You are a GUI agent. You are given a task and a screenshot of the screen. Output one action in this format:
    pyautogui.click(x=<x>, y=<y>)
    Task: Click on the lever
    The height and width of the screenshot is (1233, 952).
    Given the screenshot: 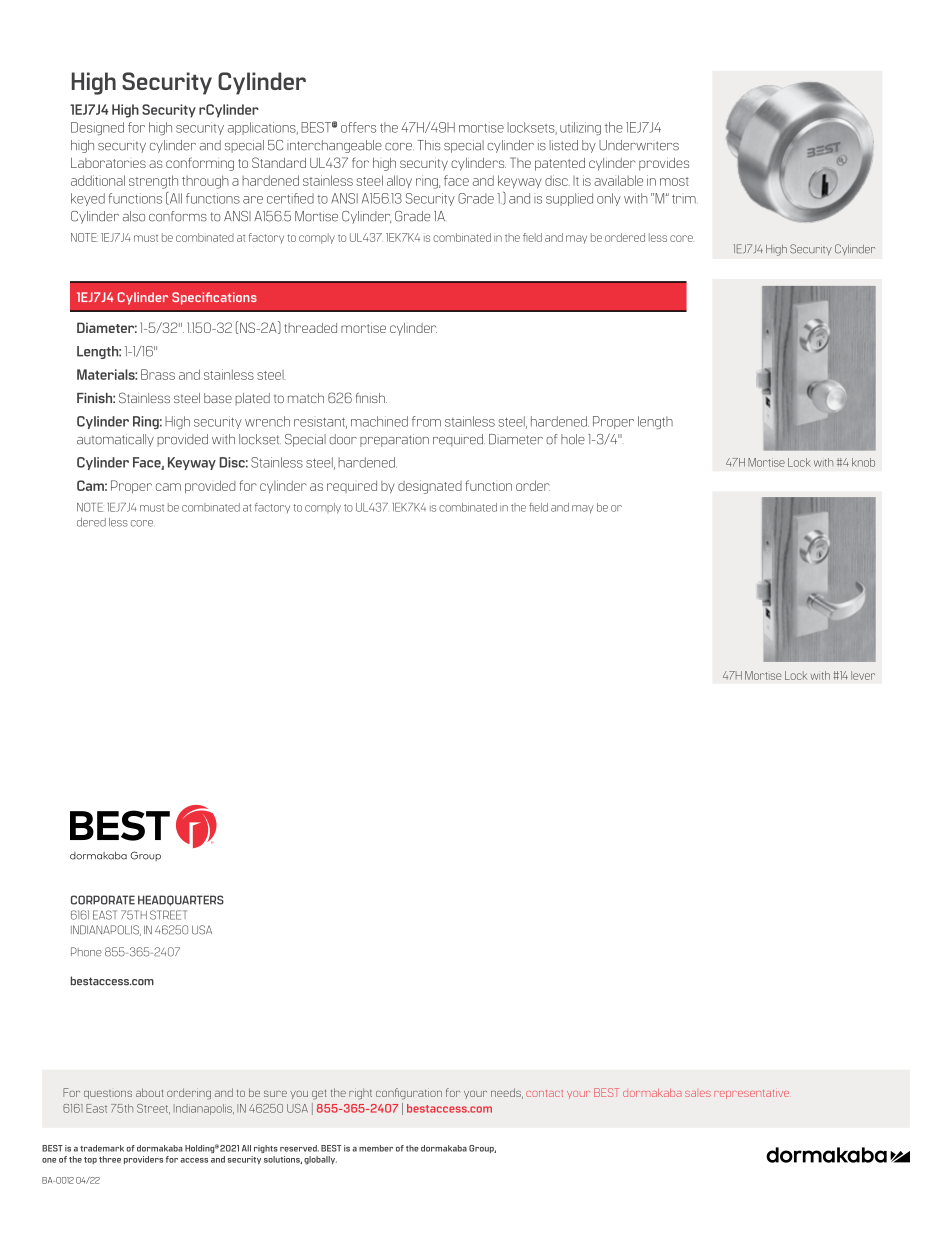 What is the action you would take?
    pyautogui.click(x=863, y=675)
